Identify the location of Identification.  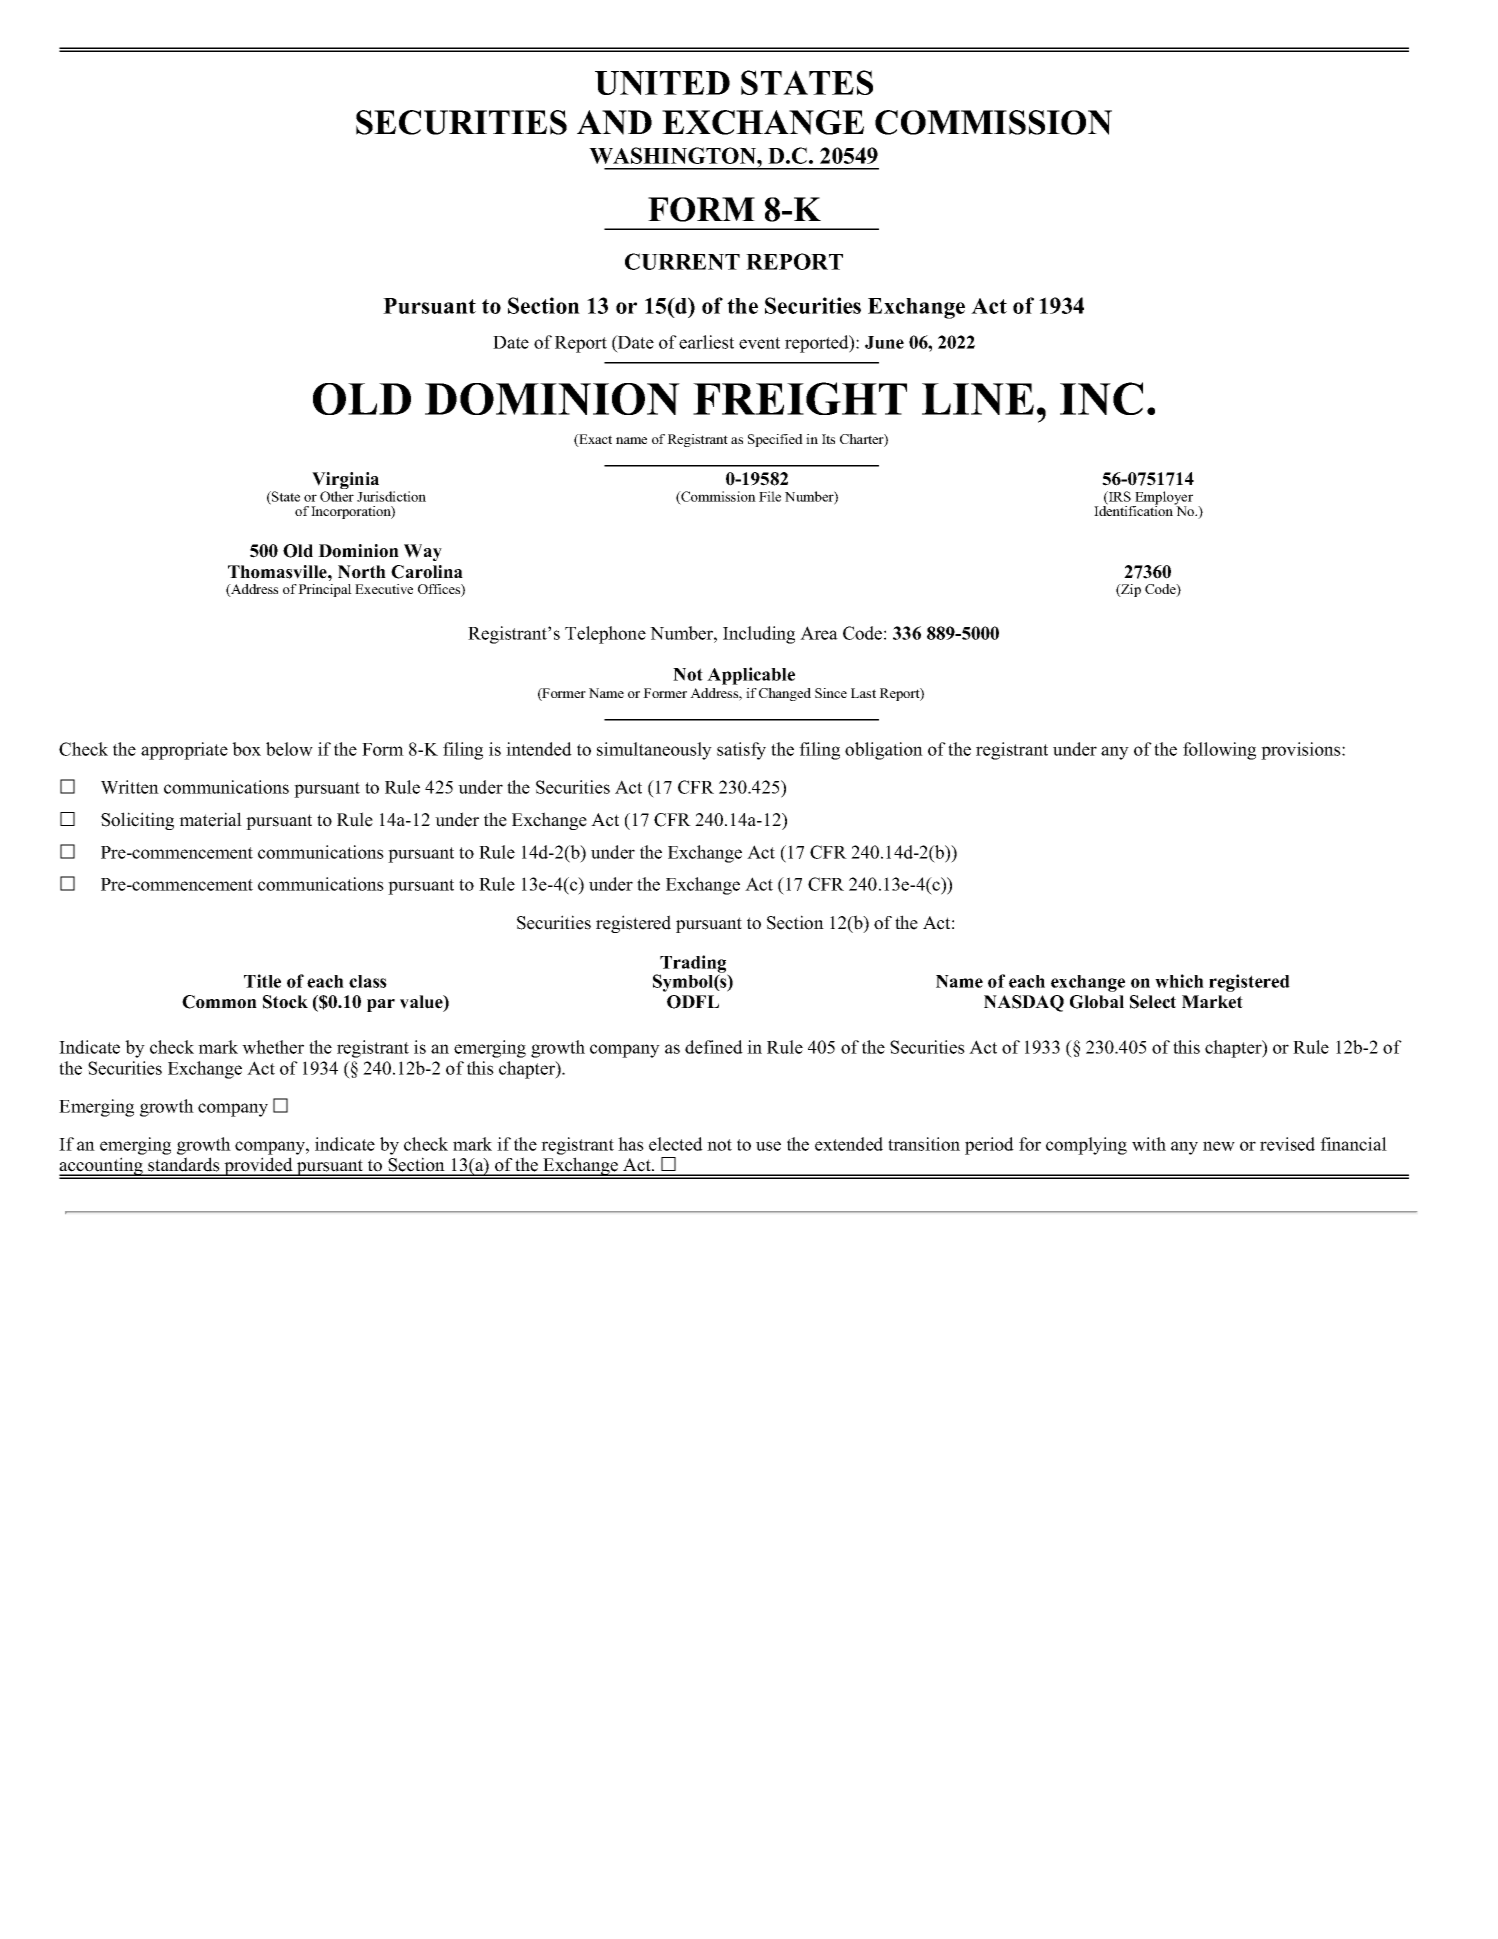
(1134, 510).
